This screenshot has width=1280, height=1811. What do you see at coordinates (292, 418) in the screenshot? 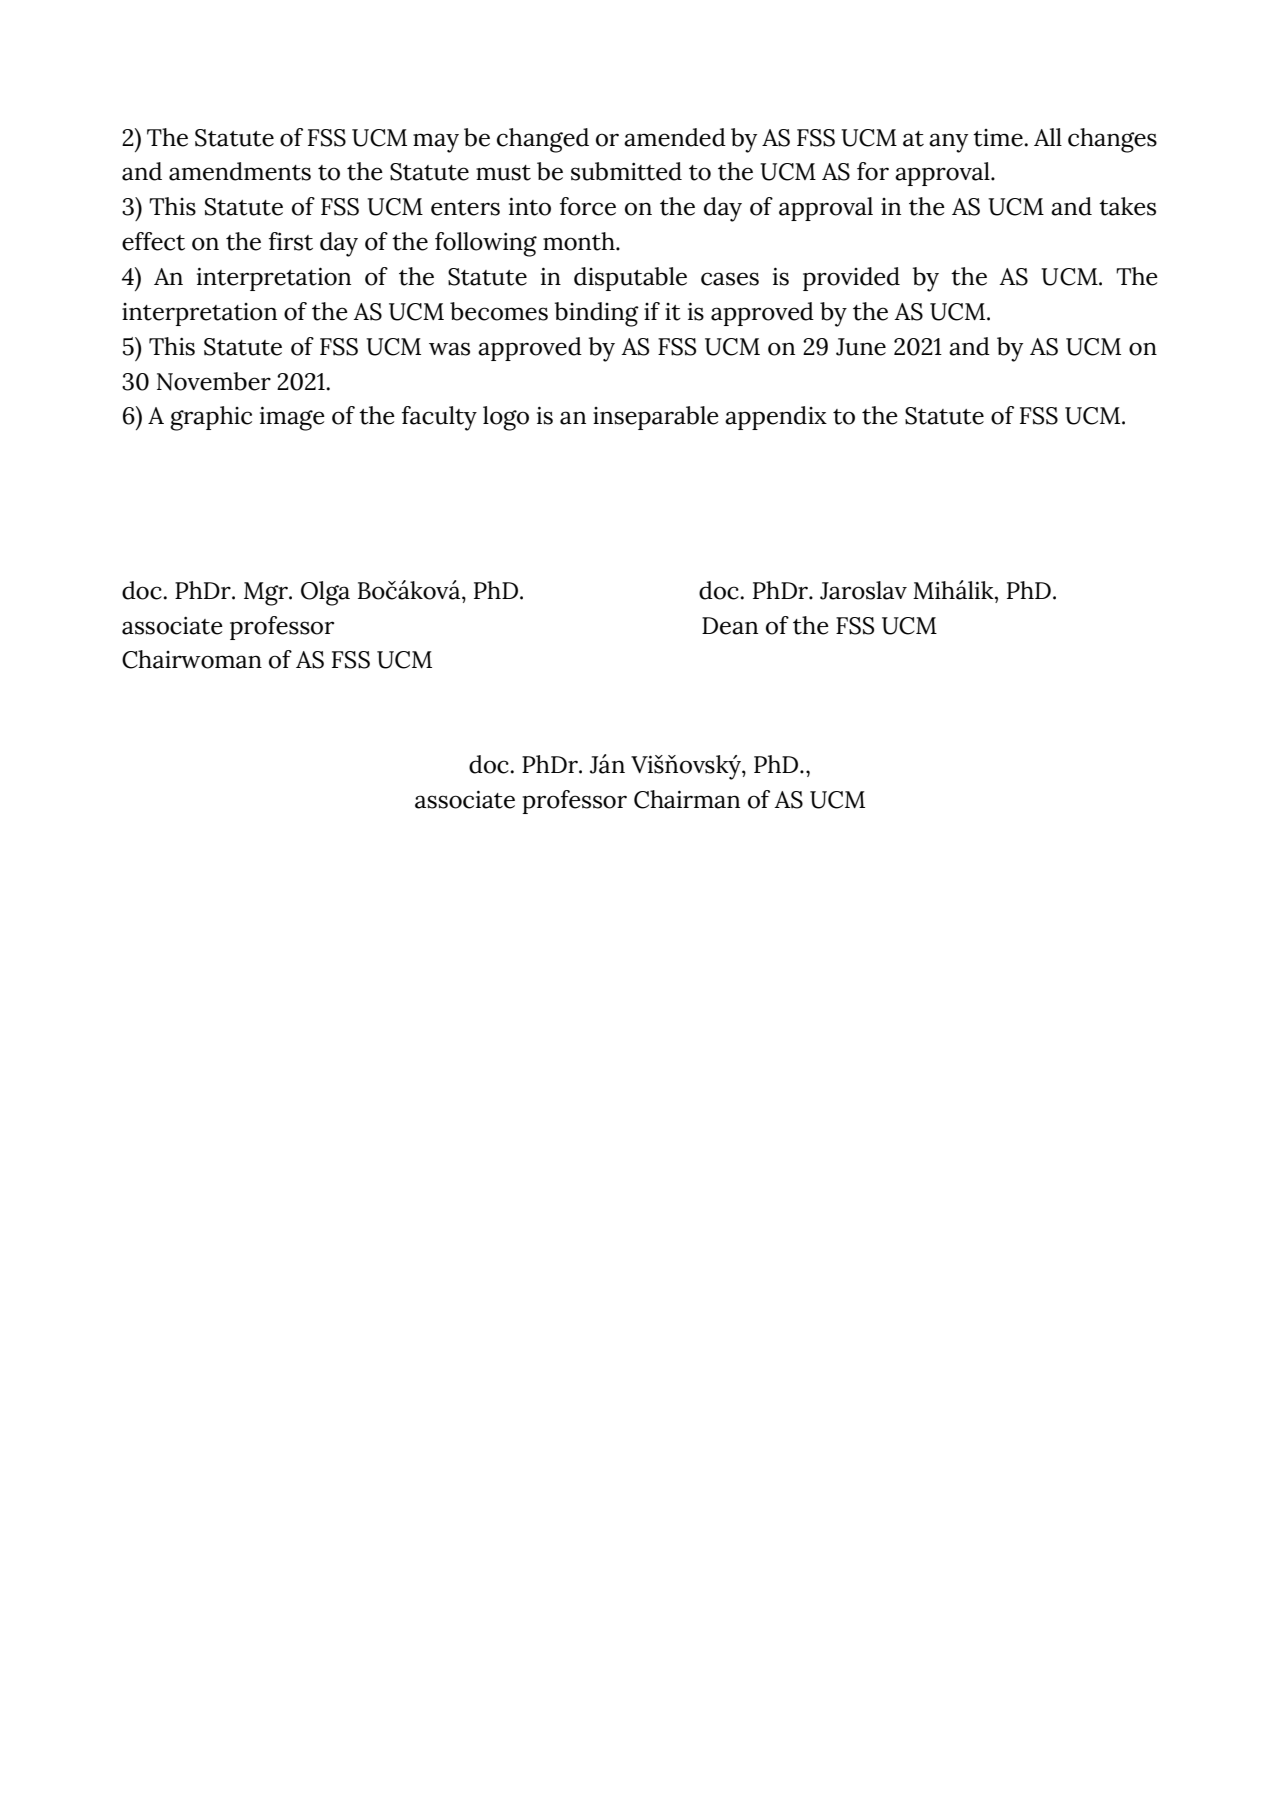
I see `image` at bounding box center [292, 418].
